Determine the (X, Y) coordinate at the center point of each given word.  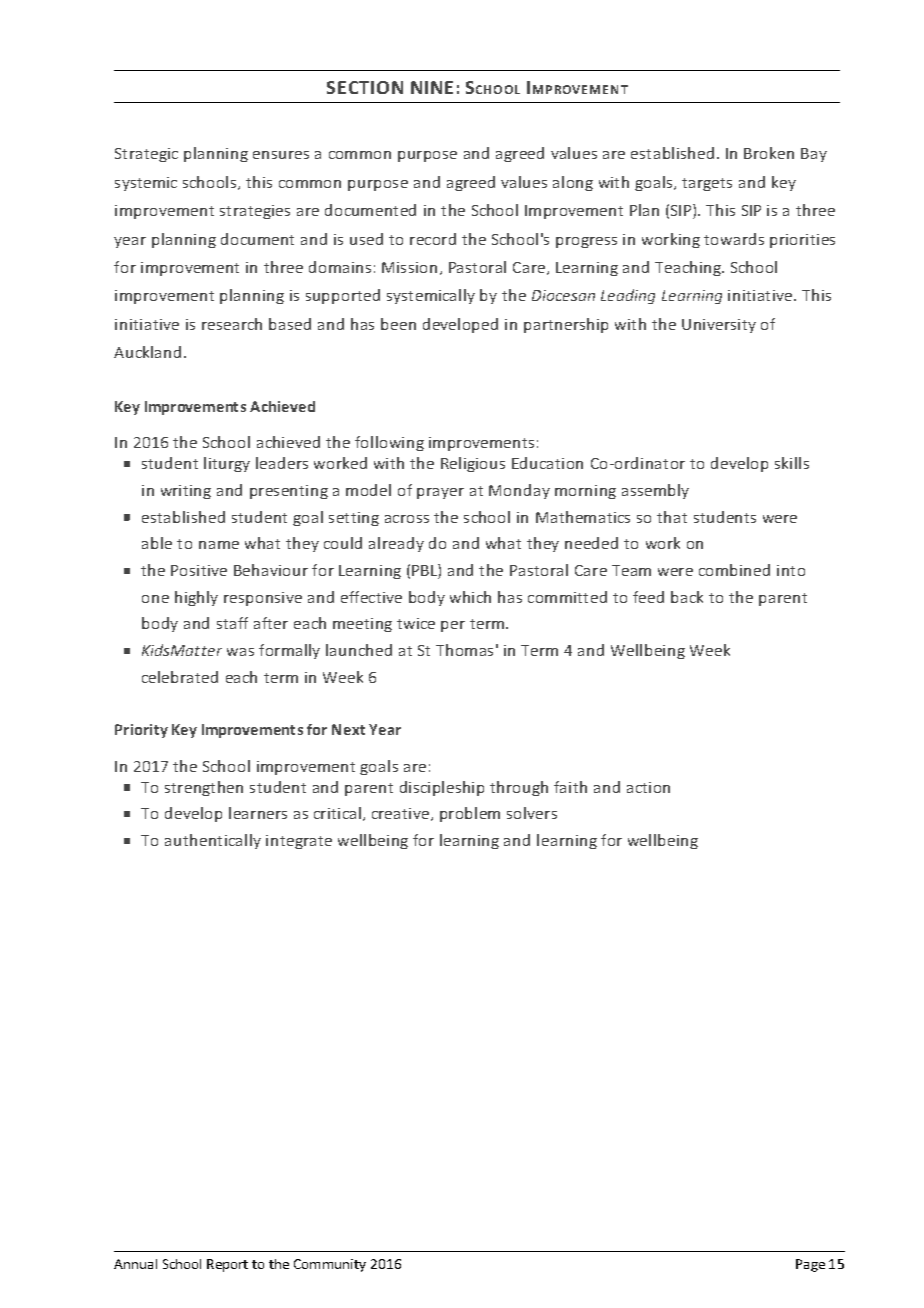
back (687, 597)
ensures (281, 155)
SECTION (365, 87)
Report (227, 1265)
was (240, 652)
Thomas (464, 650)
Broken (769, 153)
